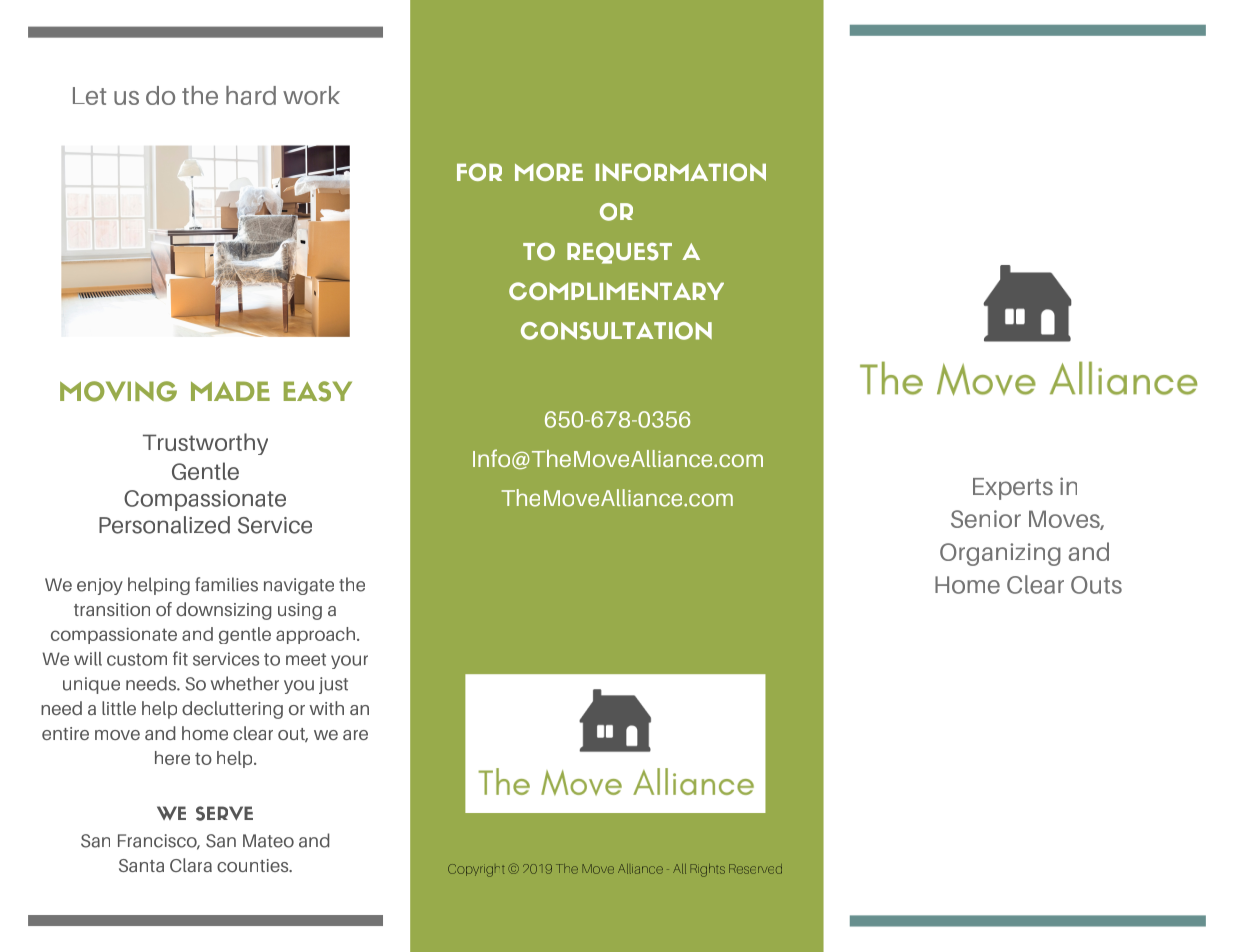 This screenshot has width=1233, height=952. I want to click on hard, so click(251, 95).
